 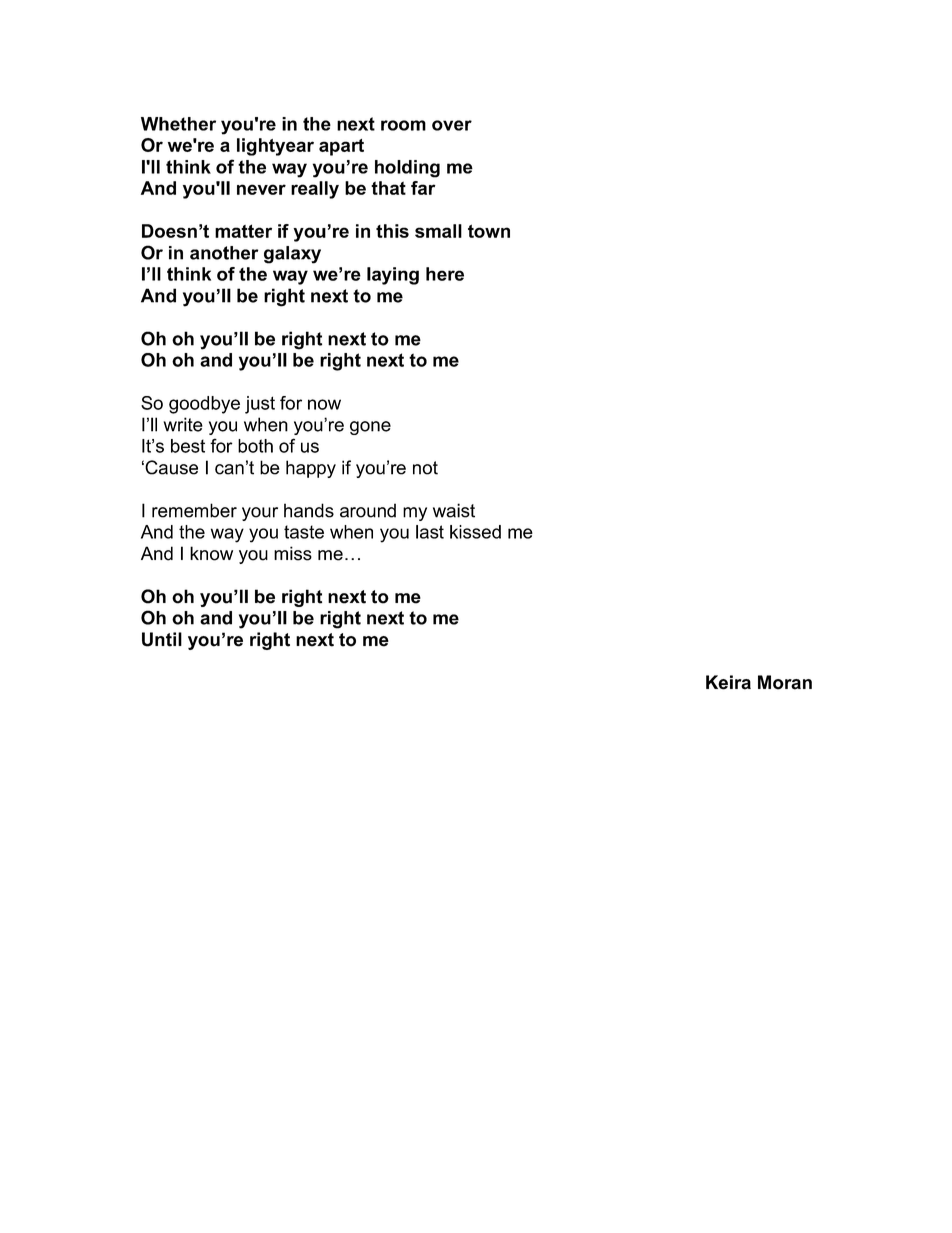 What do you see at coordinates (430, 532) in the screenshot?
I see `last` at bounding box center [430, 532].
